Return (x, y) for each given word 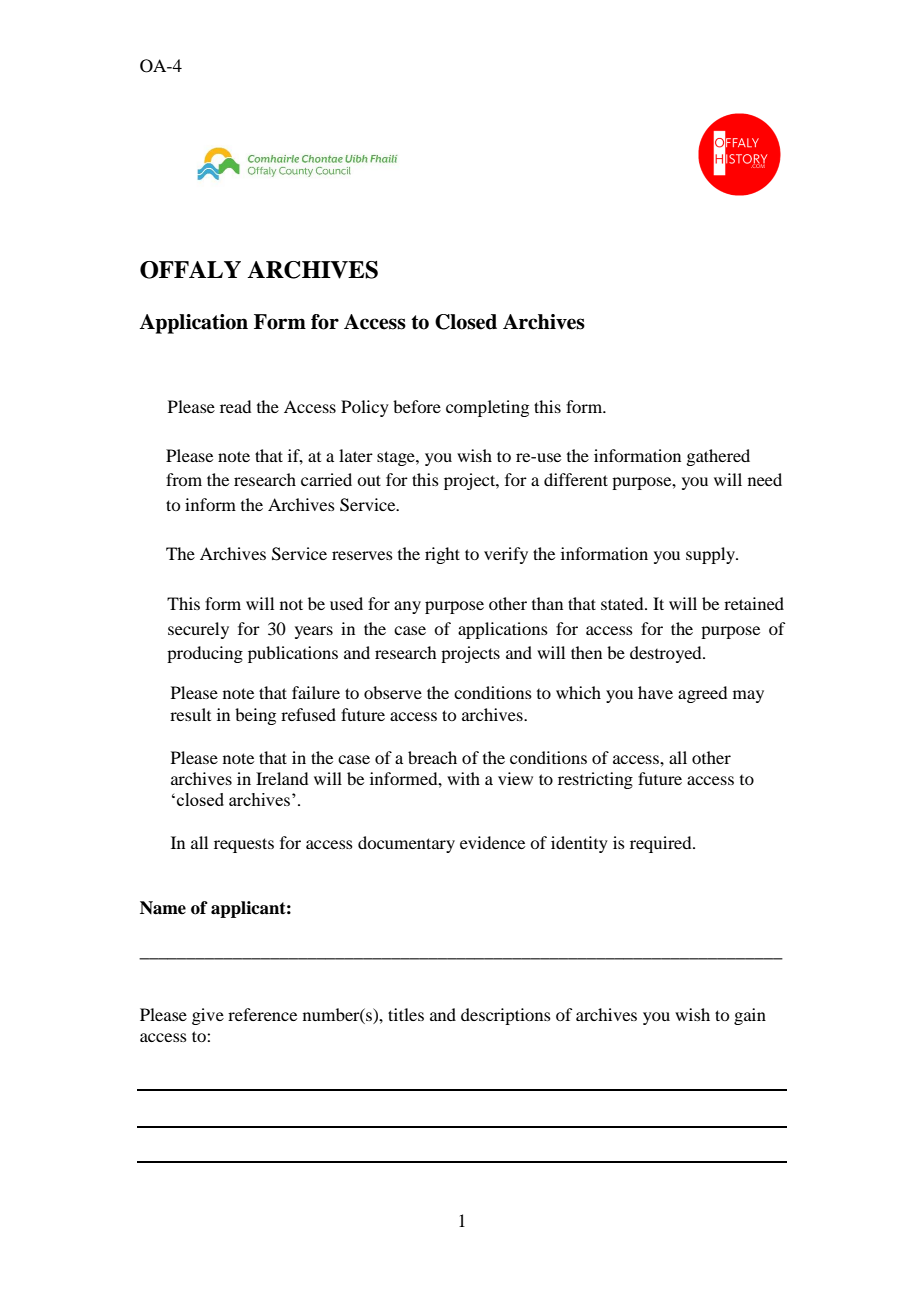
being (255, 716)
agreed (702, 694)
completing (487, 408)
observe (393, 692)
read (235, 406)
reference (262, 1014)
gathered (718, 457)
